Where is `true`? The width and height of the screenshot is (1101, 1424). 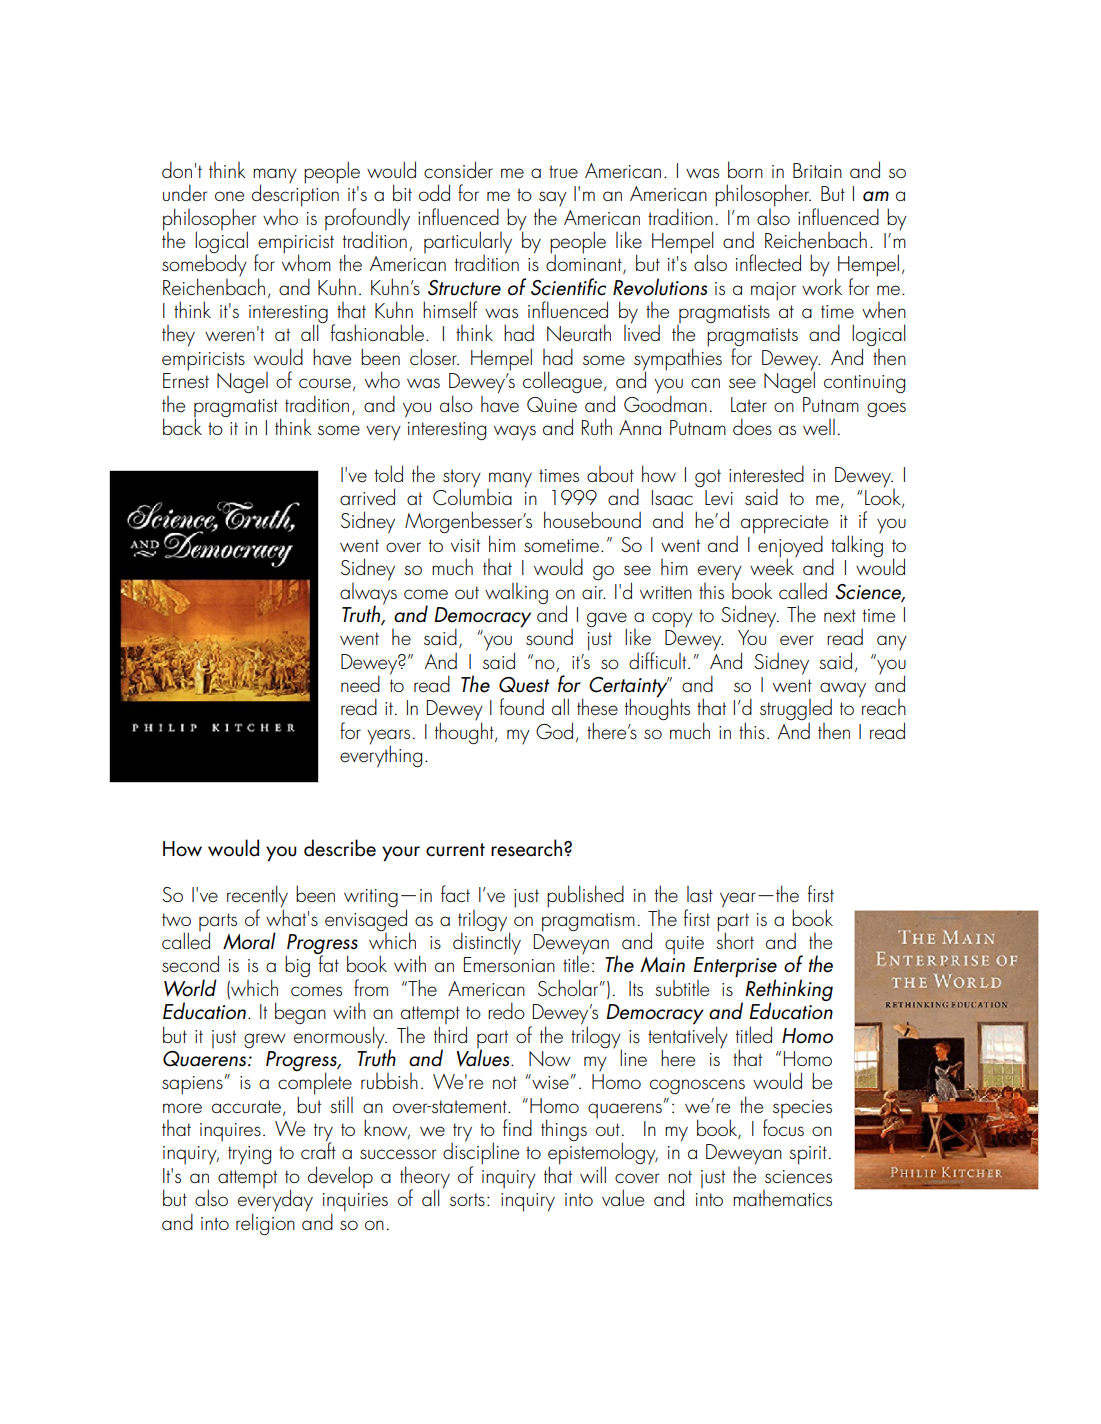 true is located at coordinates (563, 171).
